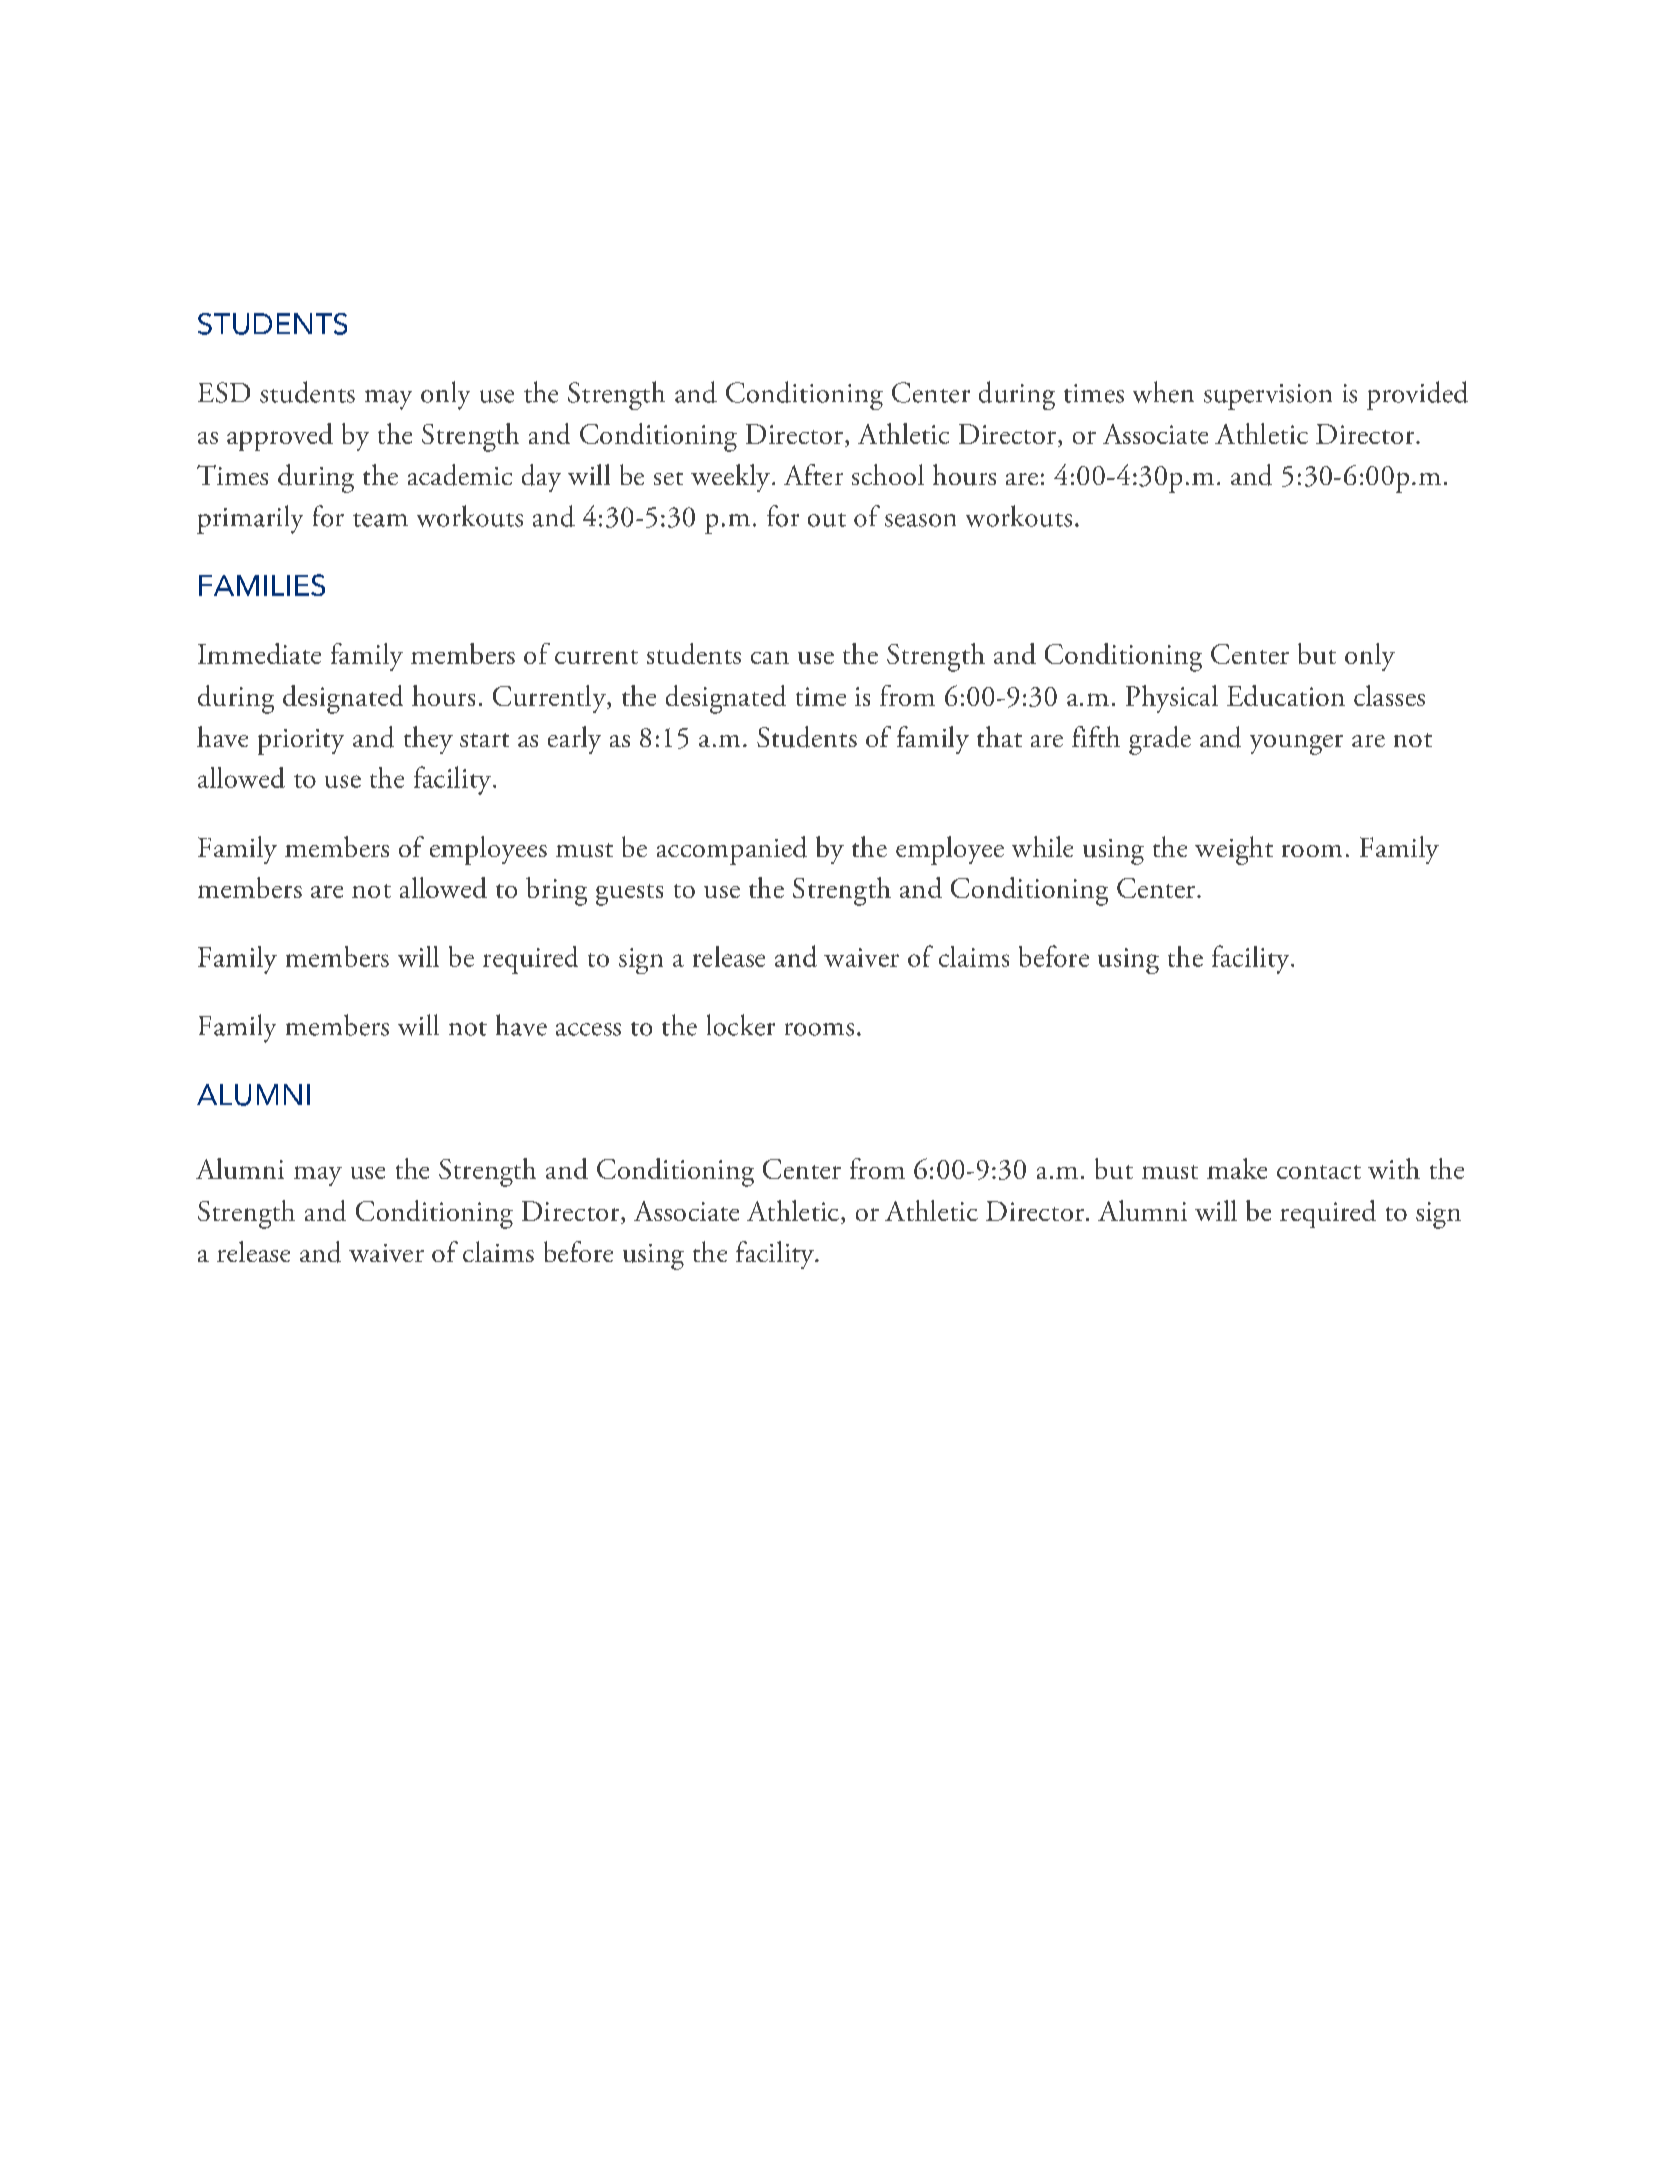 The image size is (1671, 2162). Describe the element at coordinates (1296, 745) in the document. I see `younger` at that location.
